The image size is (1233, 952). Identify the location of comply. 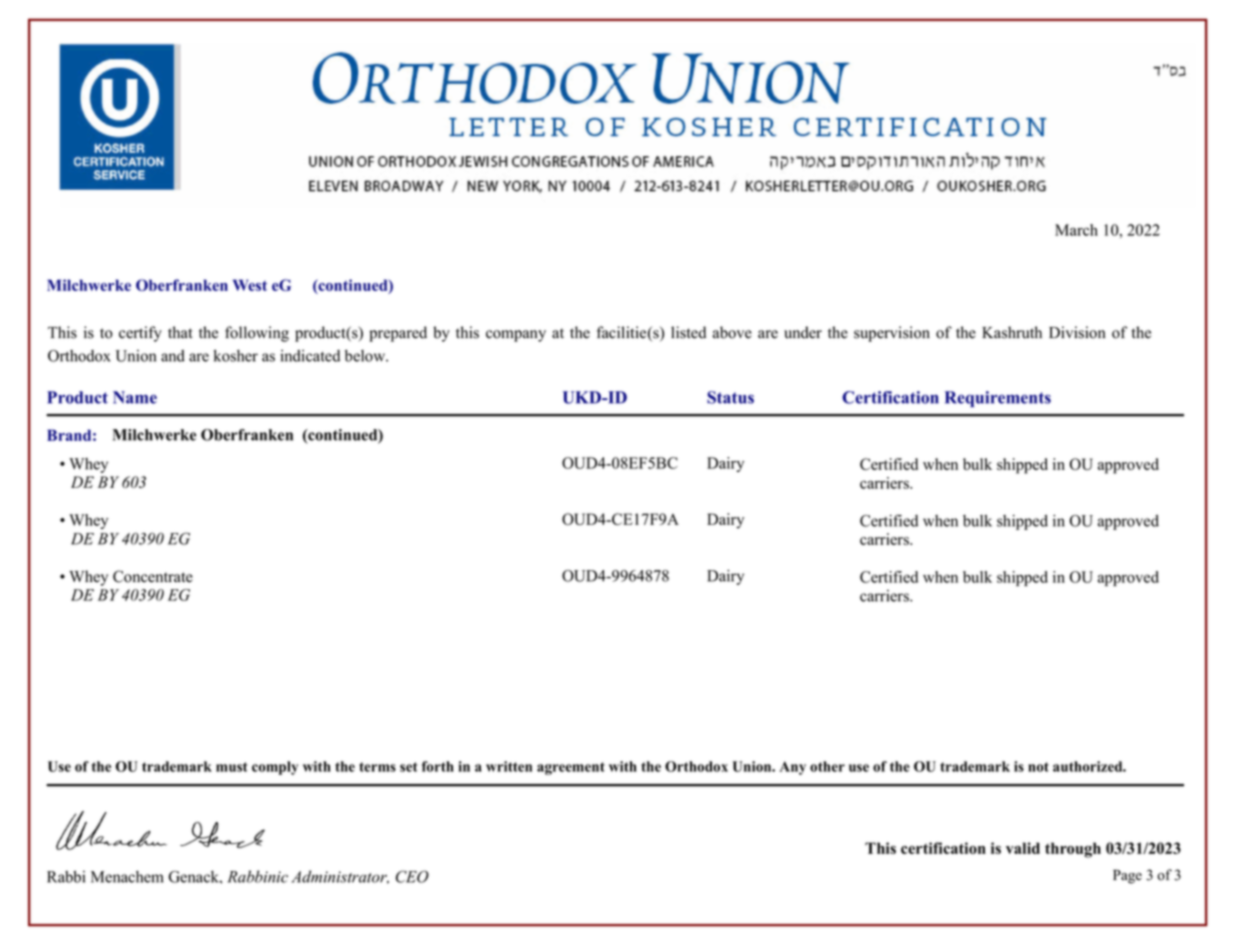
(275, 768).
